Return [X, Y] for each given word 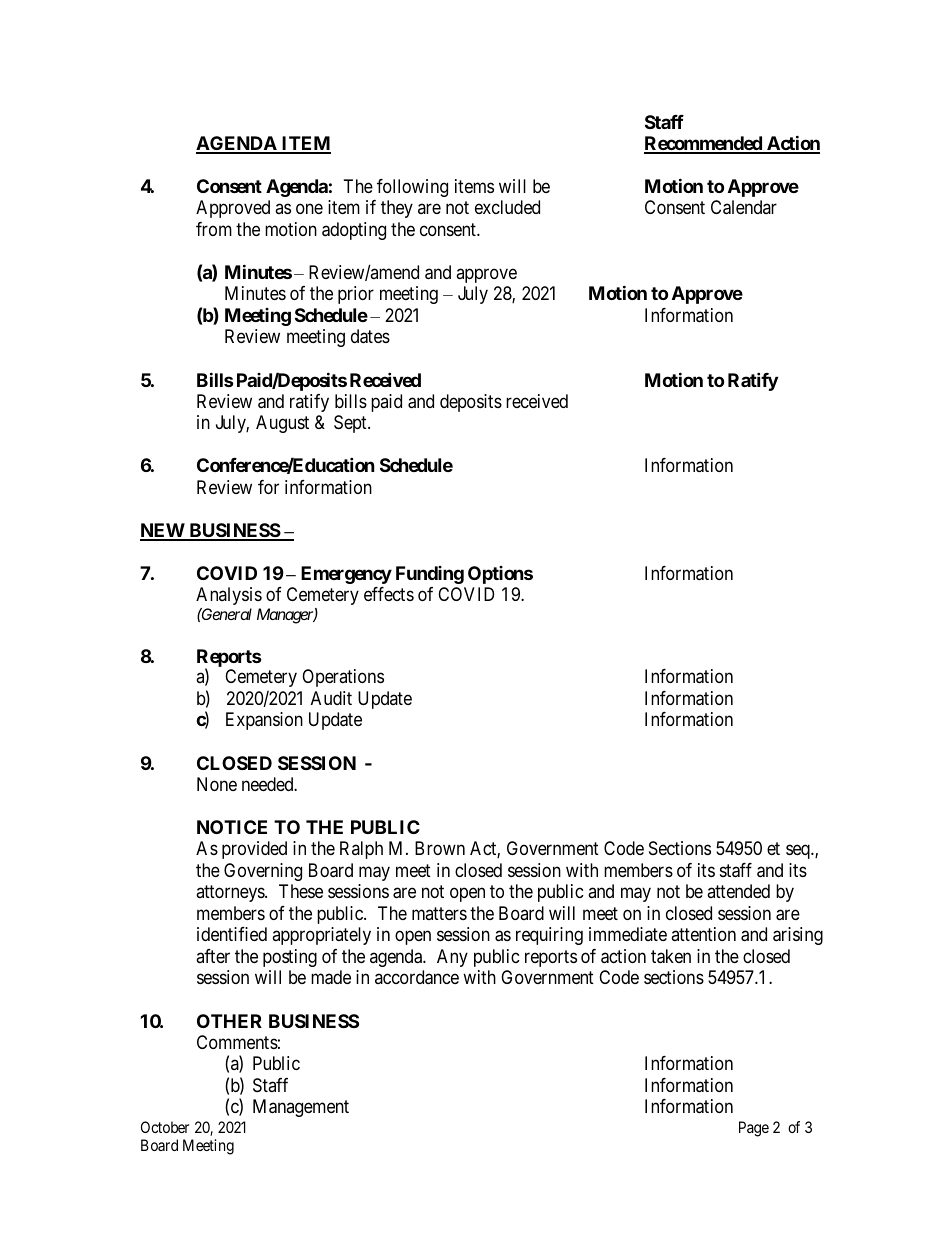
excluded [507, 207]
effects [389, 594]
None [217, 784]
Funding [430, 575]
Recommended [704, 144]
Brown [440, 848]
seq [799, 852]
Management [301, 1108]
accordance [417, 977]
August [282, 424]
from [214, 229]
